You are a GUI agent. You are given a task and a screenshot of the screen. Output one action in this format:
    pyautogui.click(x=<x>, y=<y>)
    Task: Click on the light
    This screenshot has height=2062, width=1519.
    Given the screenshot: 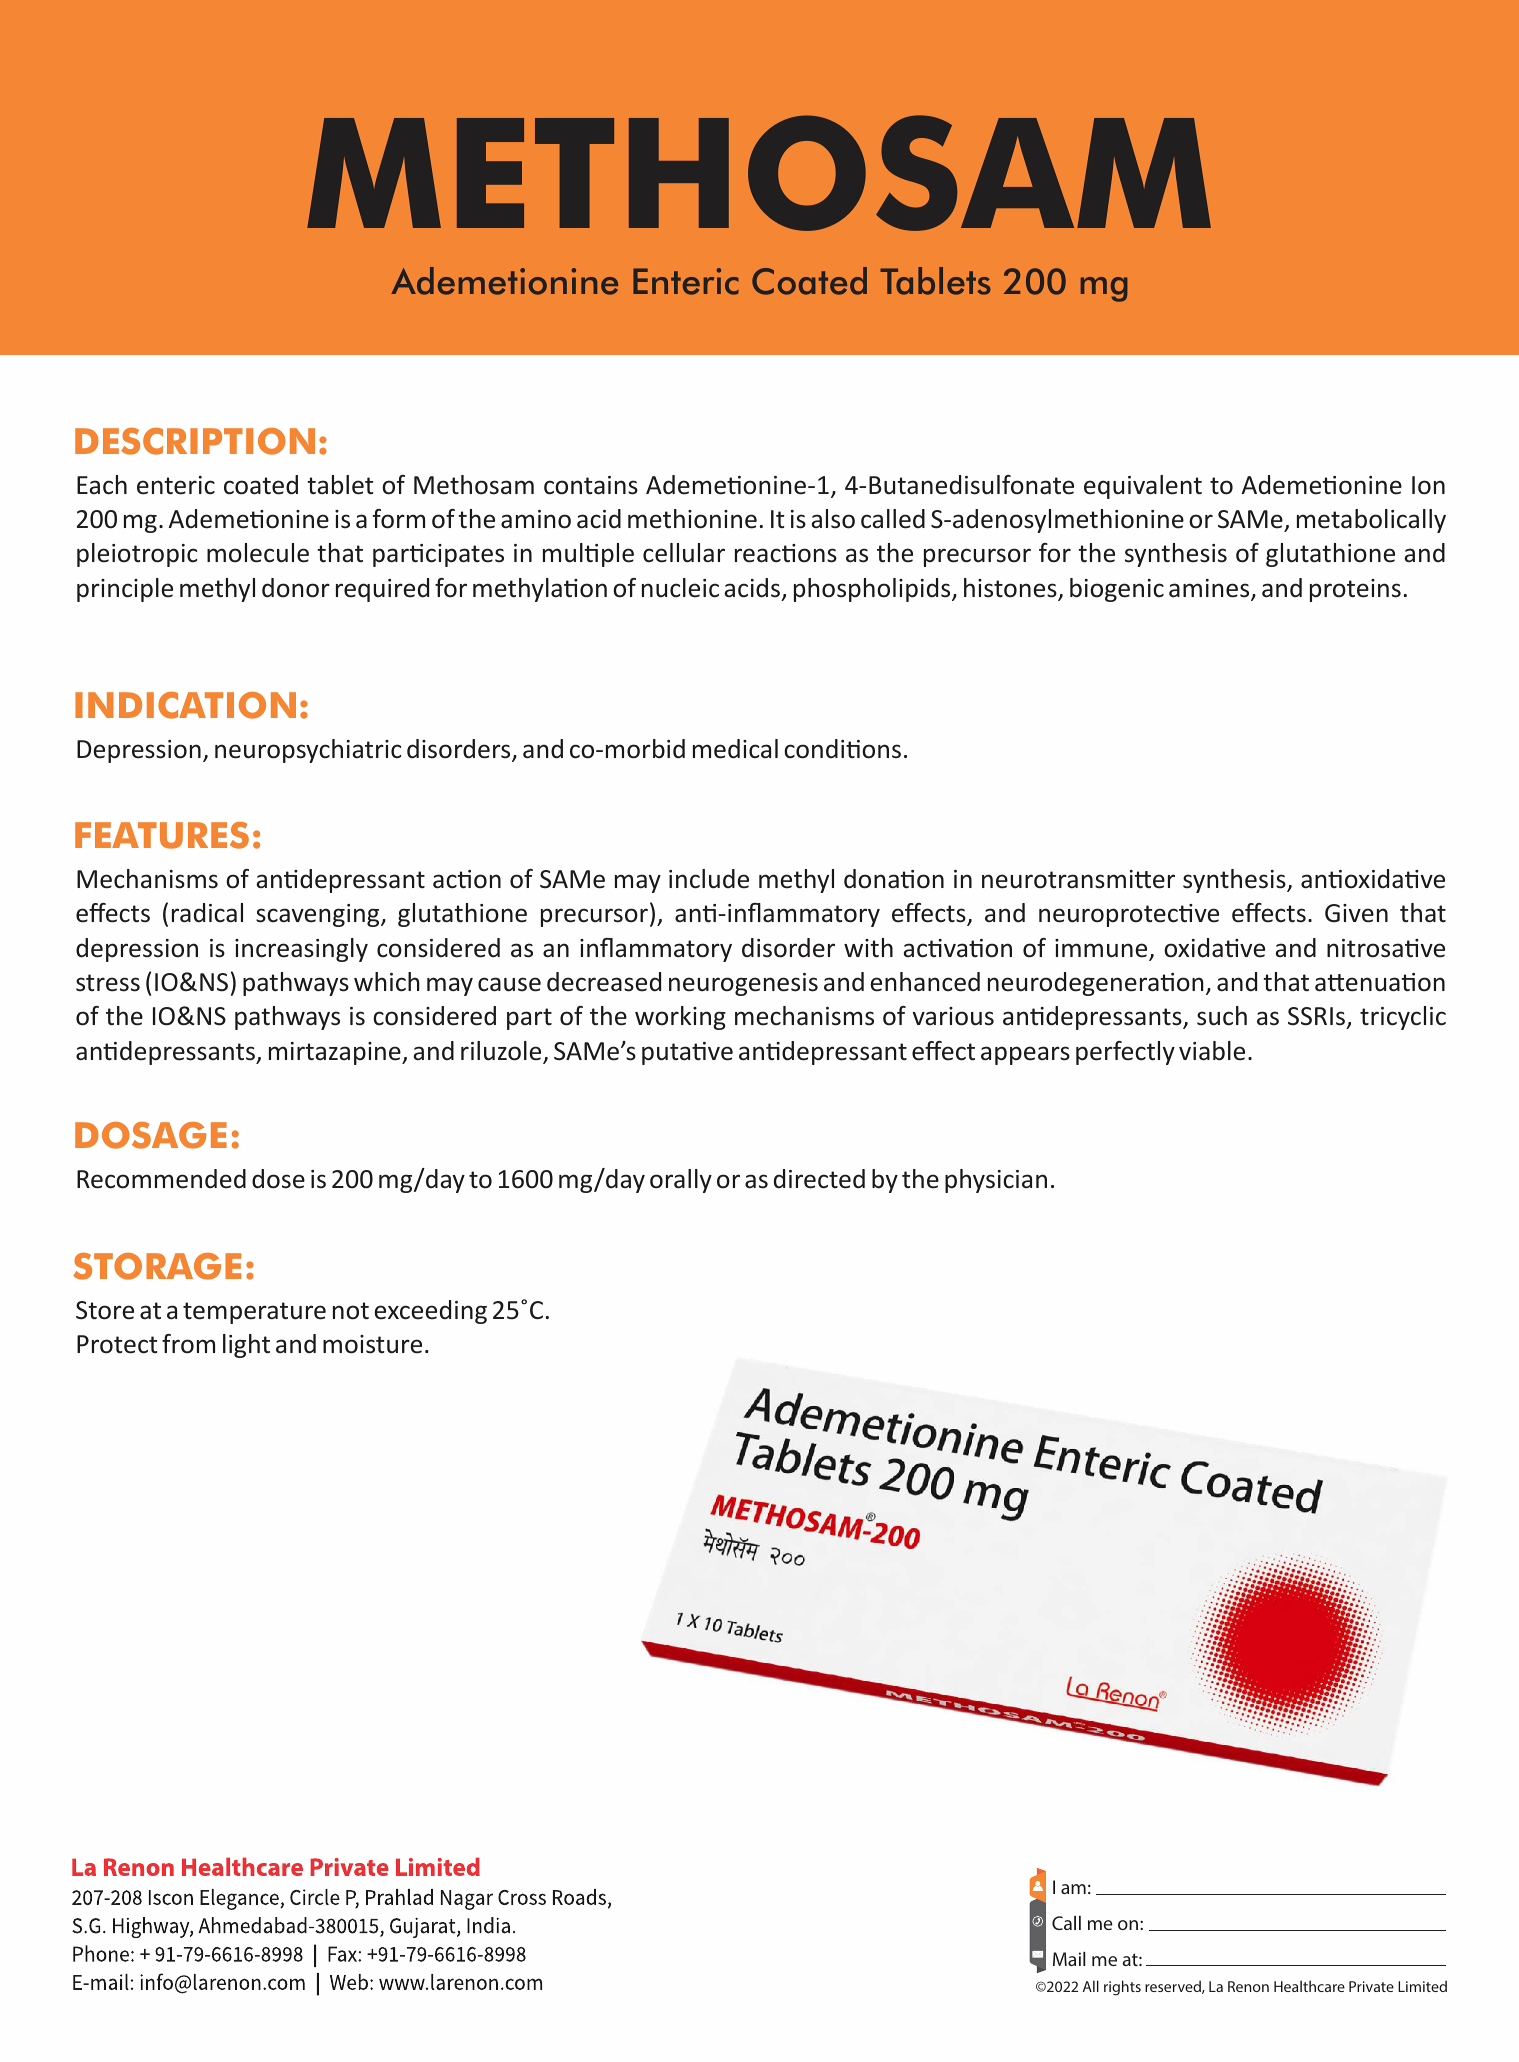 What is the action you would take?
    pyautogui.click(x=246, y=1346)
